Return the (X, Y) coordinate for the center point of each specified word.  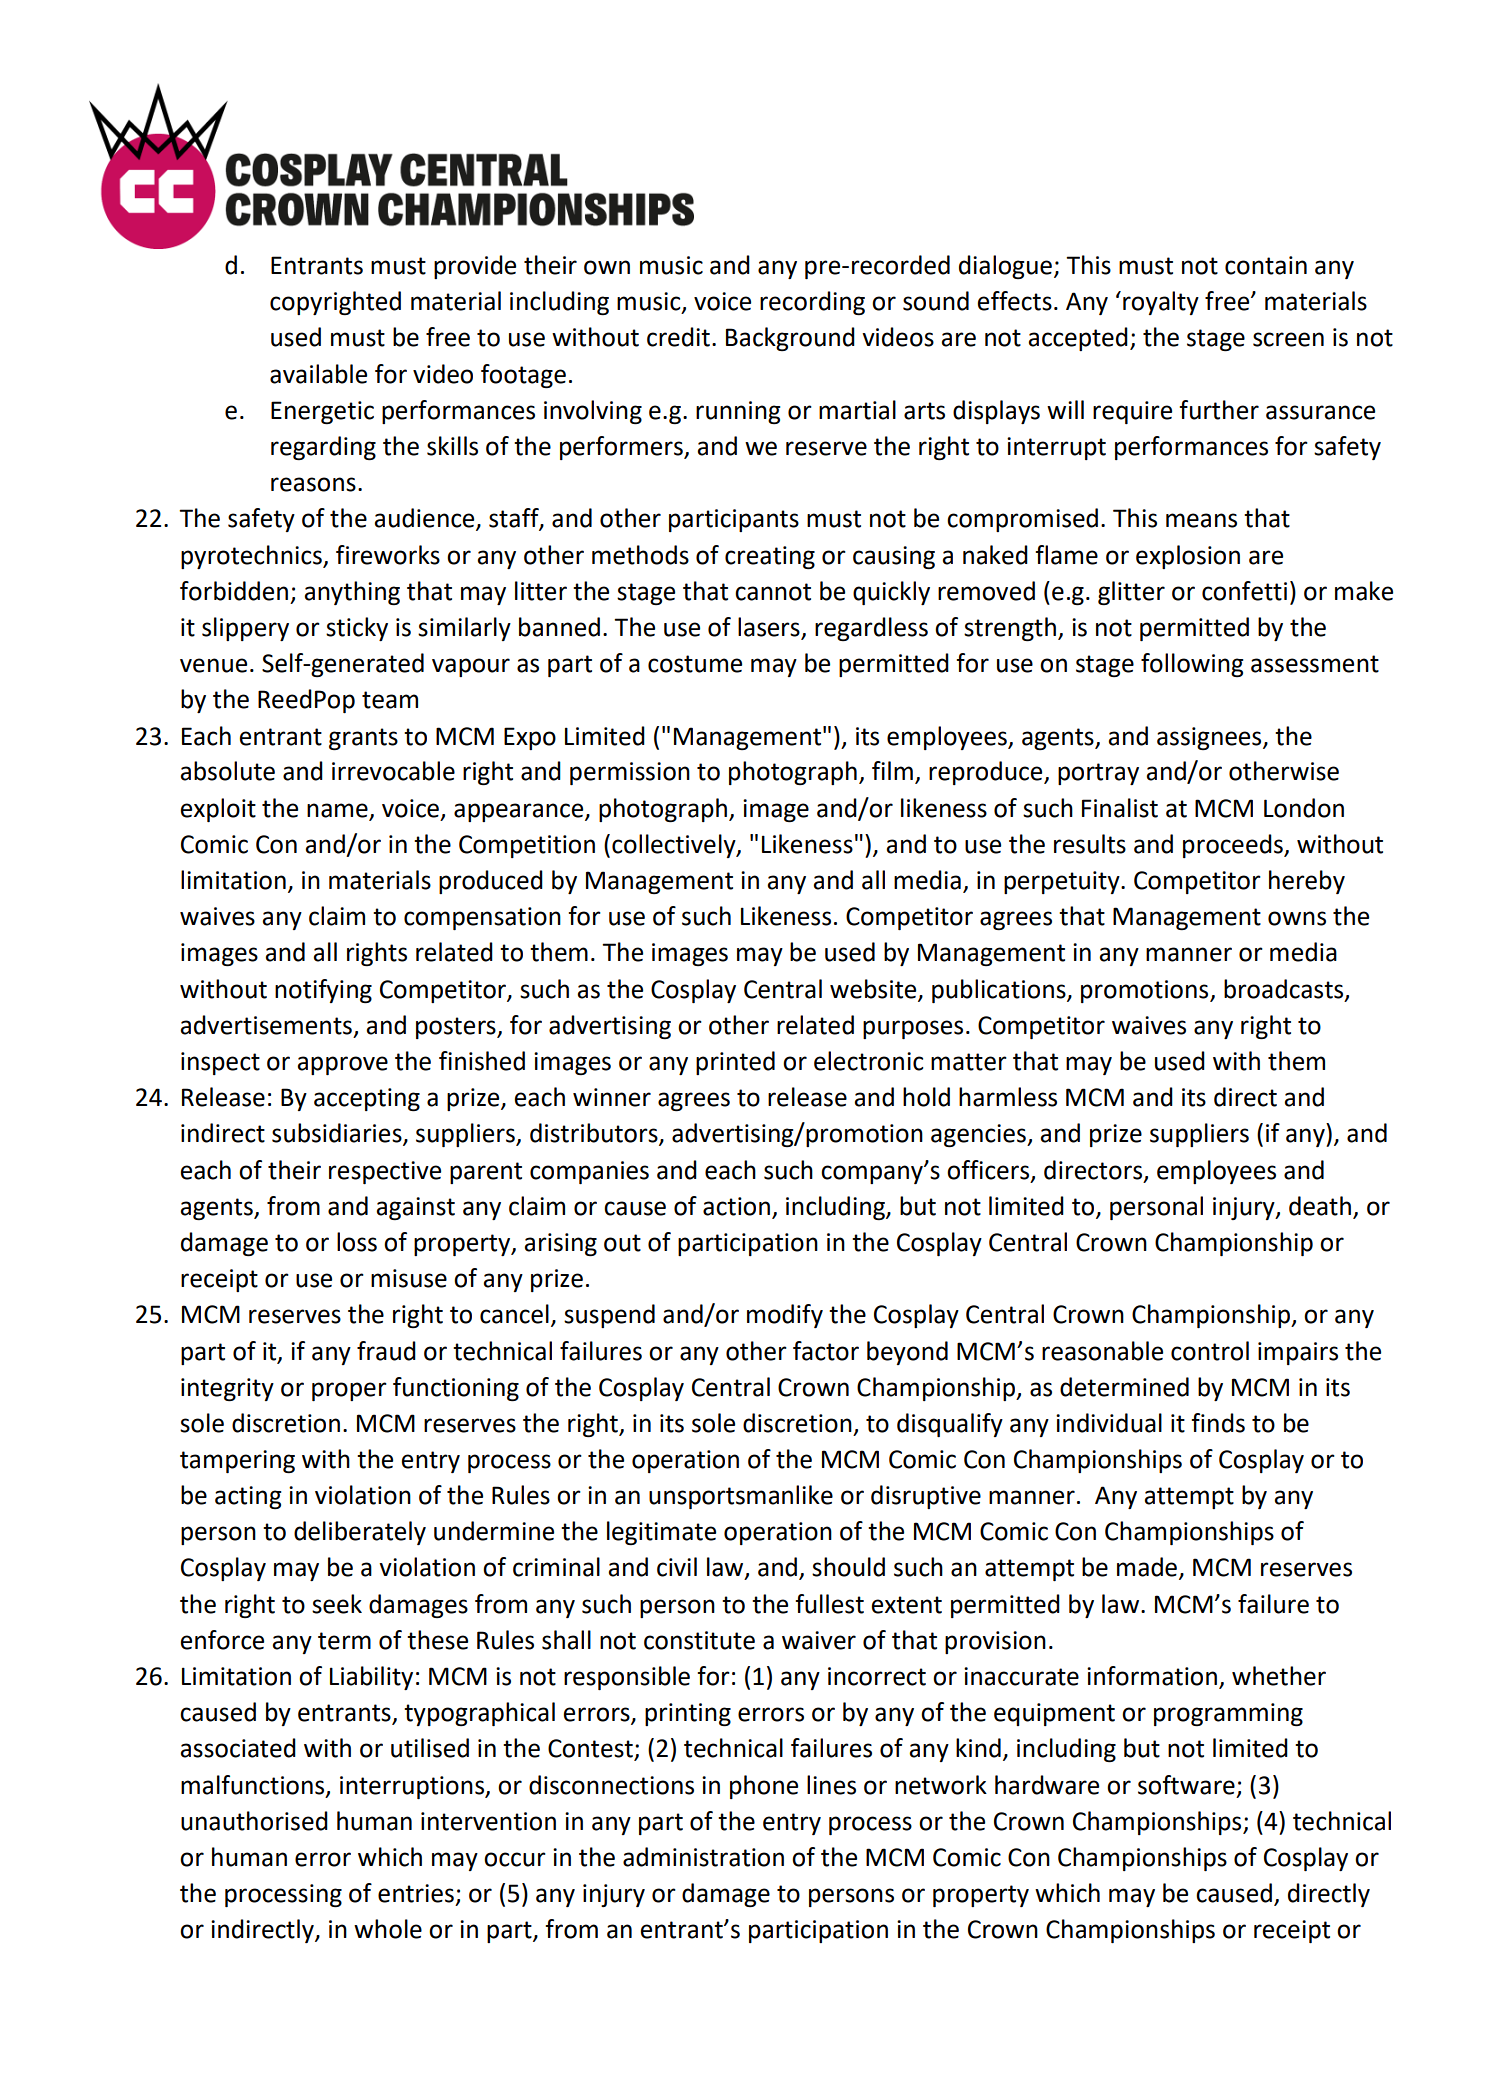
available (318, 374)
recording (812, 303)
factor (826, 1351)
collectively (675, 846)
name (337, 810)
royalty (1161, 303)
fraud (386, 1351)
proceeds (1234, 846)
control (1210, 1351)
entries (416, 1893)
